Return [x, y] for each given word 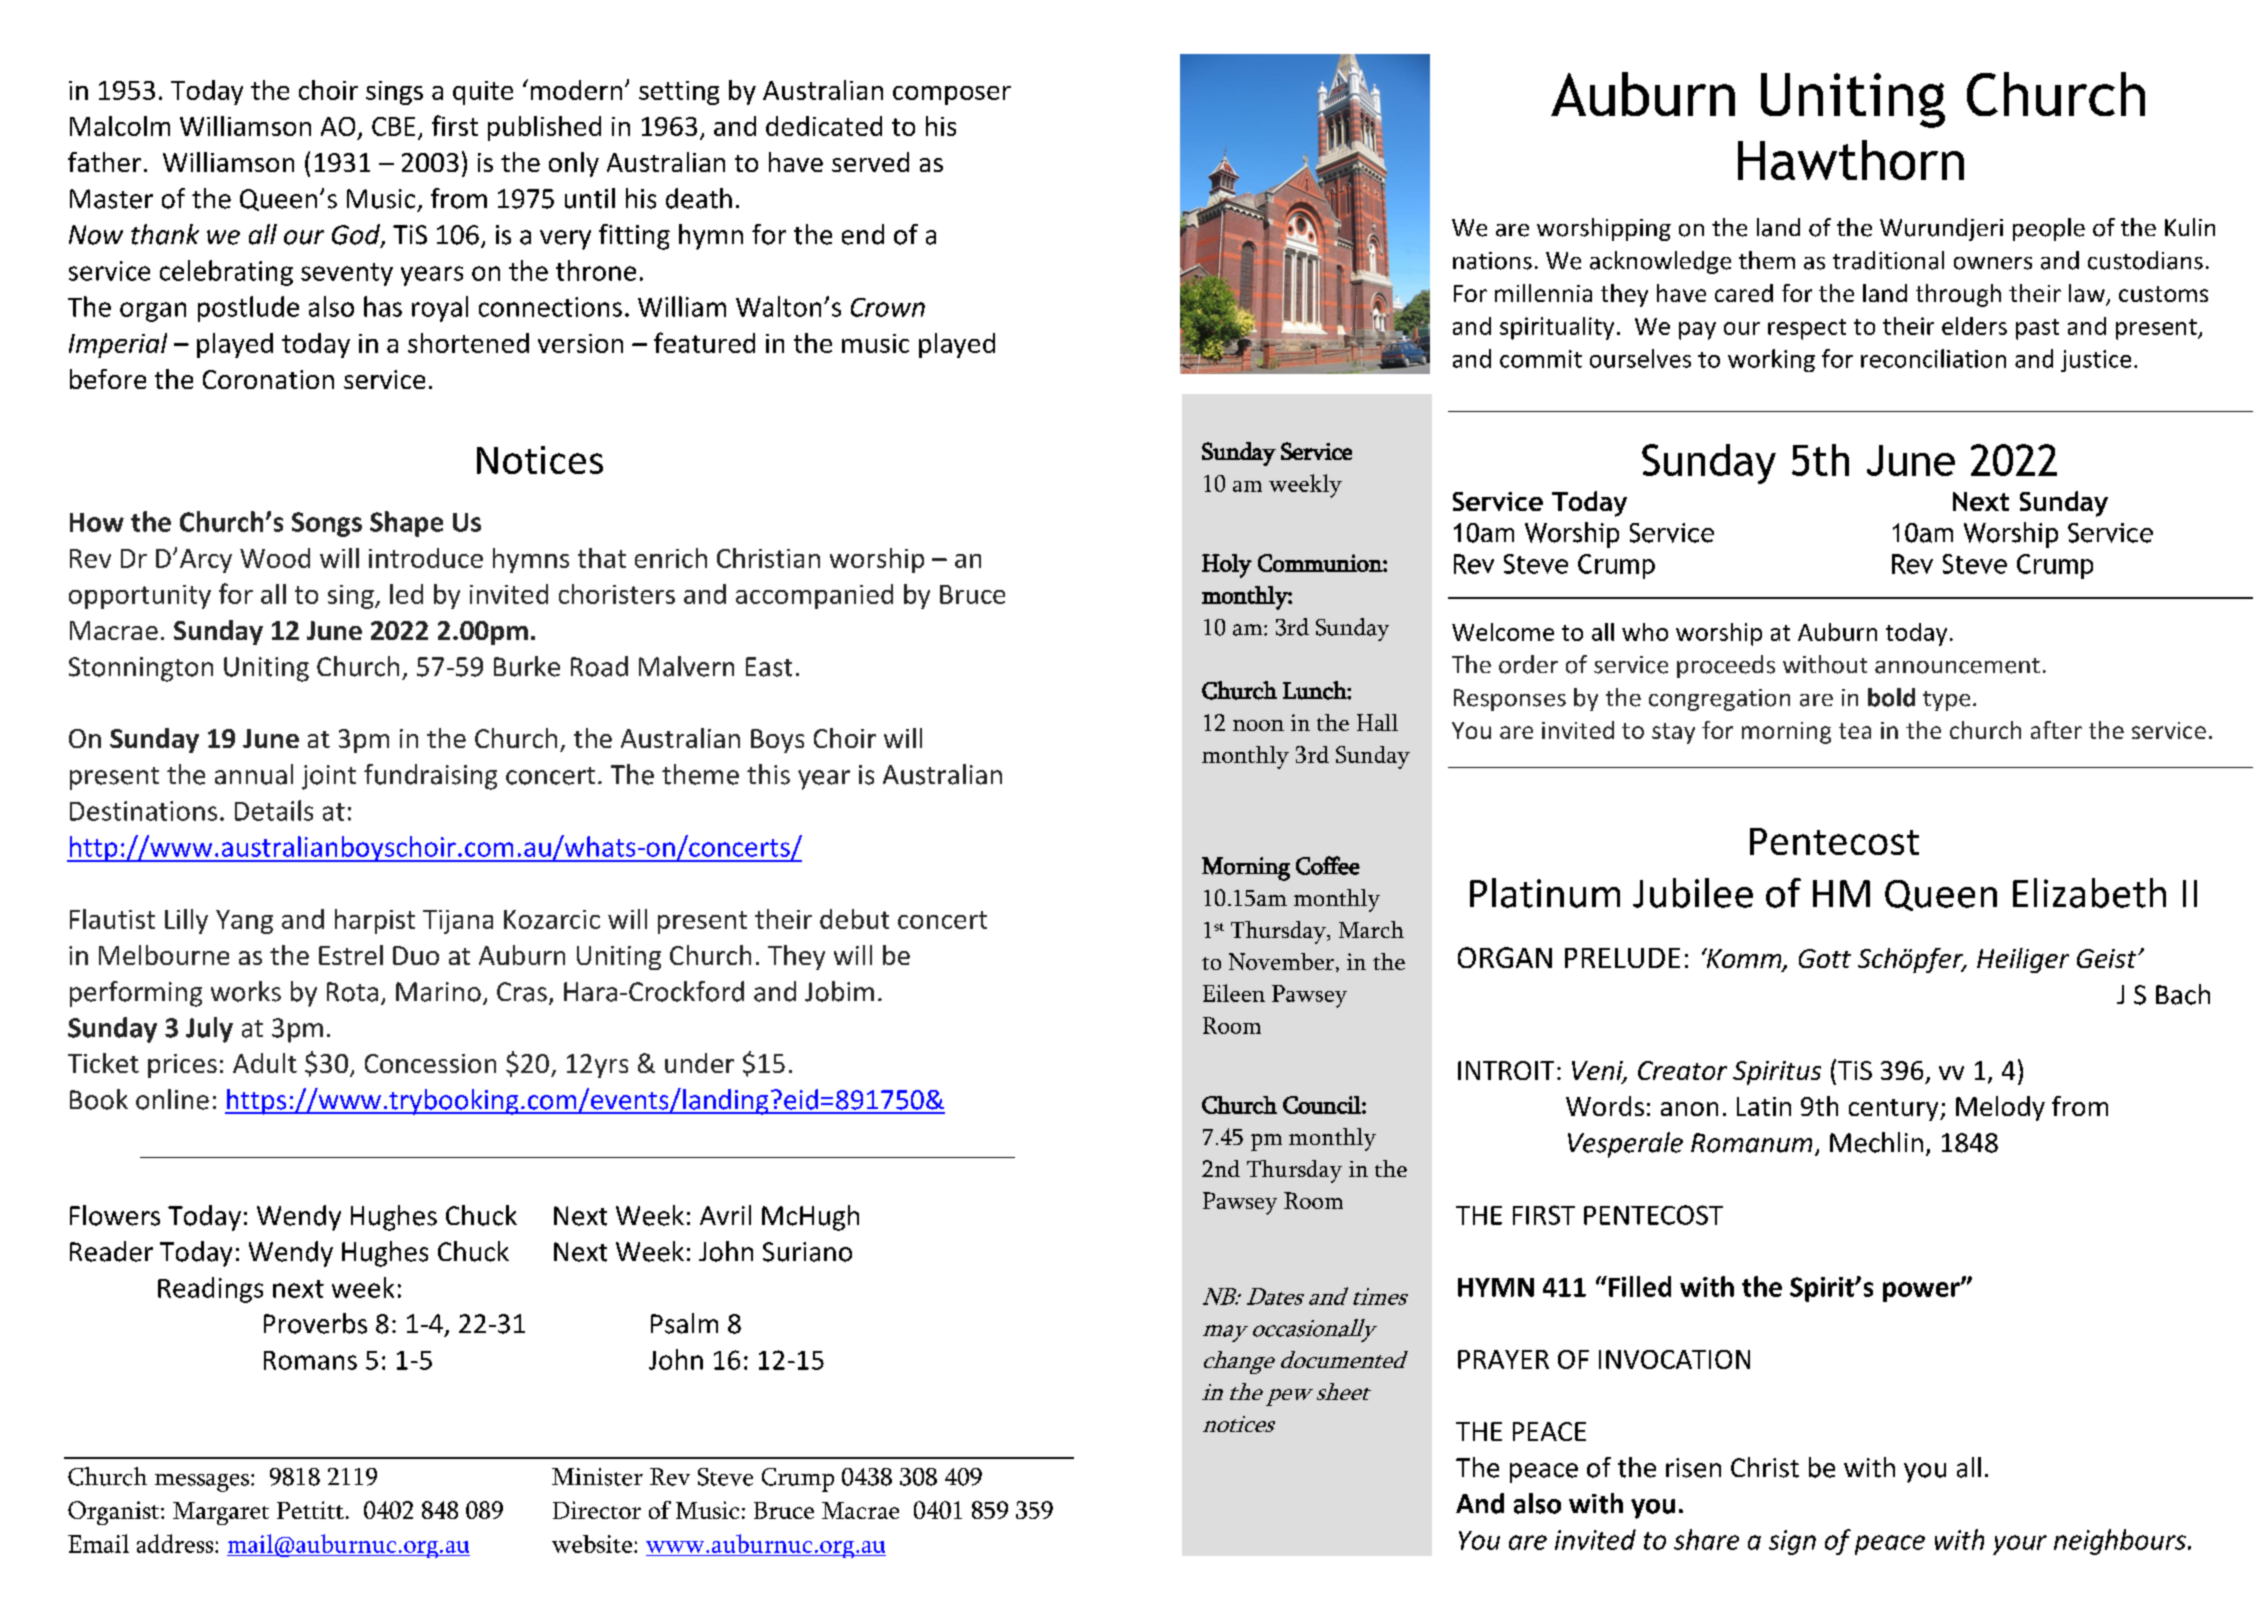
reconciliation [1933, 358]
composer [952, 95]
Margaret [221, 1513]
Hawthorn [1851, 160]
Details [274, 810]
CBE [393, 126]
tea [1855, 731]
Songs [327, 524]
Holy [1227, 566]
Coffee [1328, 865]
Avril [725, 1215]
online [172, 1099]
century [1895, 1110]
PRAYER [1503, 1359]
